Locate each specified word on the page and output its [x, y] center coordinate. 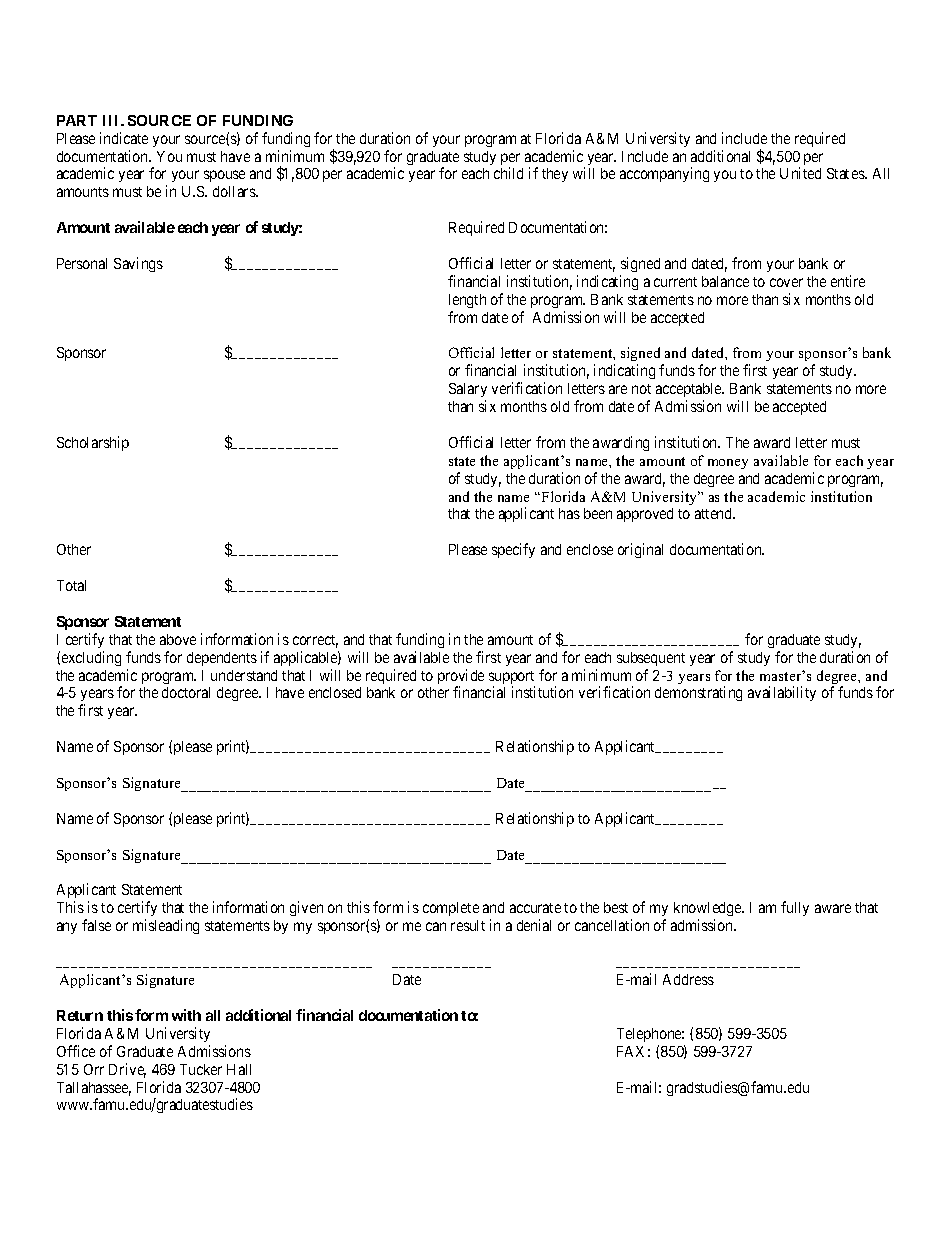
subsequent [651, 659]
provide [461, 678]
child [508, 173]
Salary [468, 390]
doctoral [186, 692]
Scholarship [93, 443]
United [800, 173]
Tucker [201, 1069]
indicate [124, 138]
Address [688, 979]
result [468, 925]
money [728, 464]
